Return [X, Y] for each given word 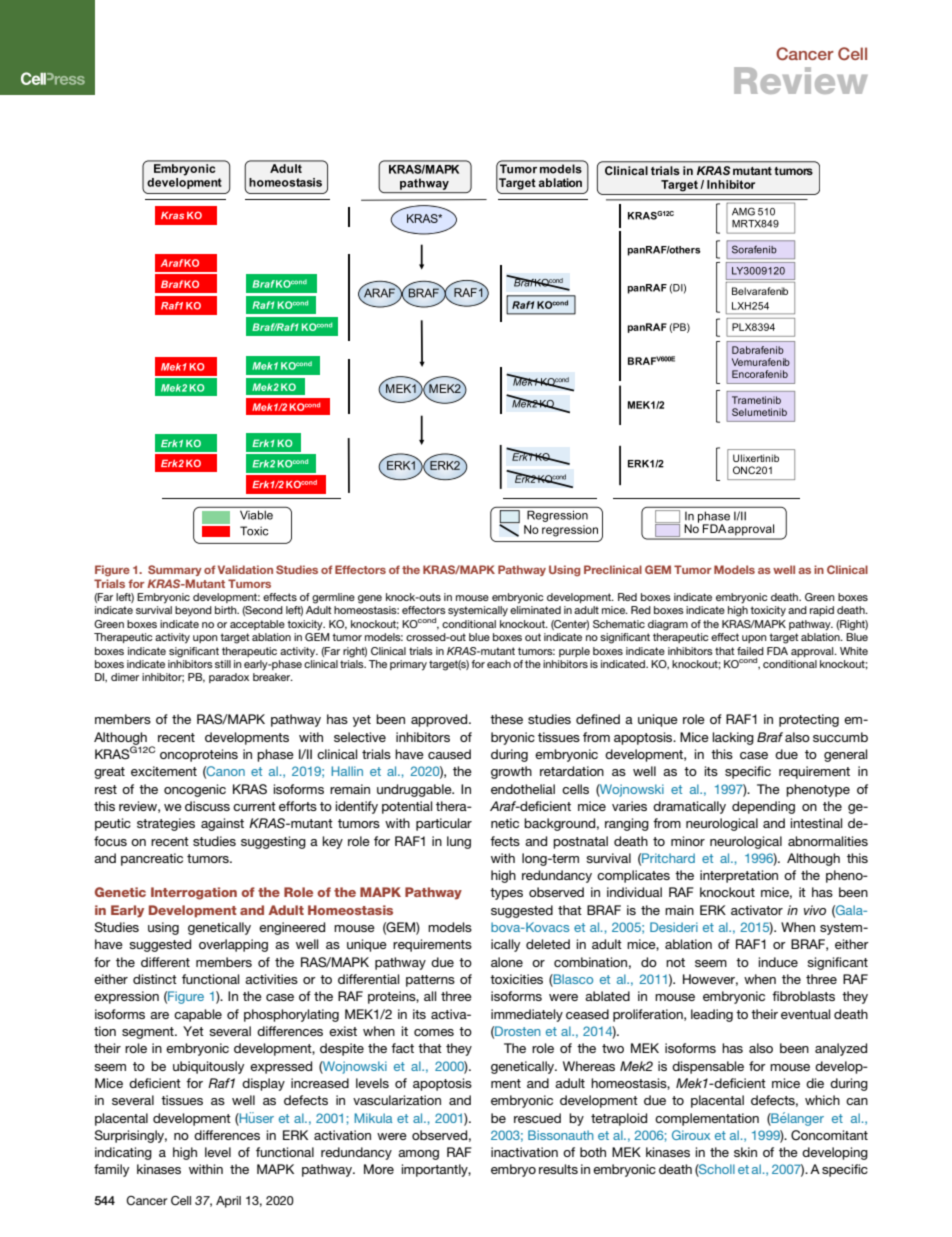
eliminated [535, 610]
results [558, 1169]
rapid [822, 611]
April [228, 1202]
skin [745, 1152]
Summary [175, 570]
